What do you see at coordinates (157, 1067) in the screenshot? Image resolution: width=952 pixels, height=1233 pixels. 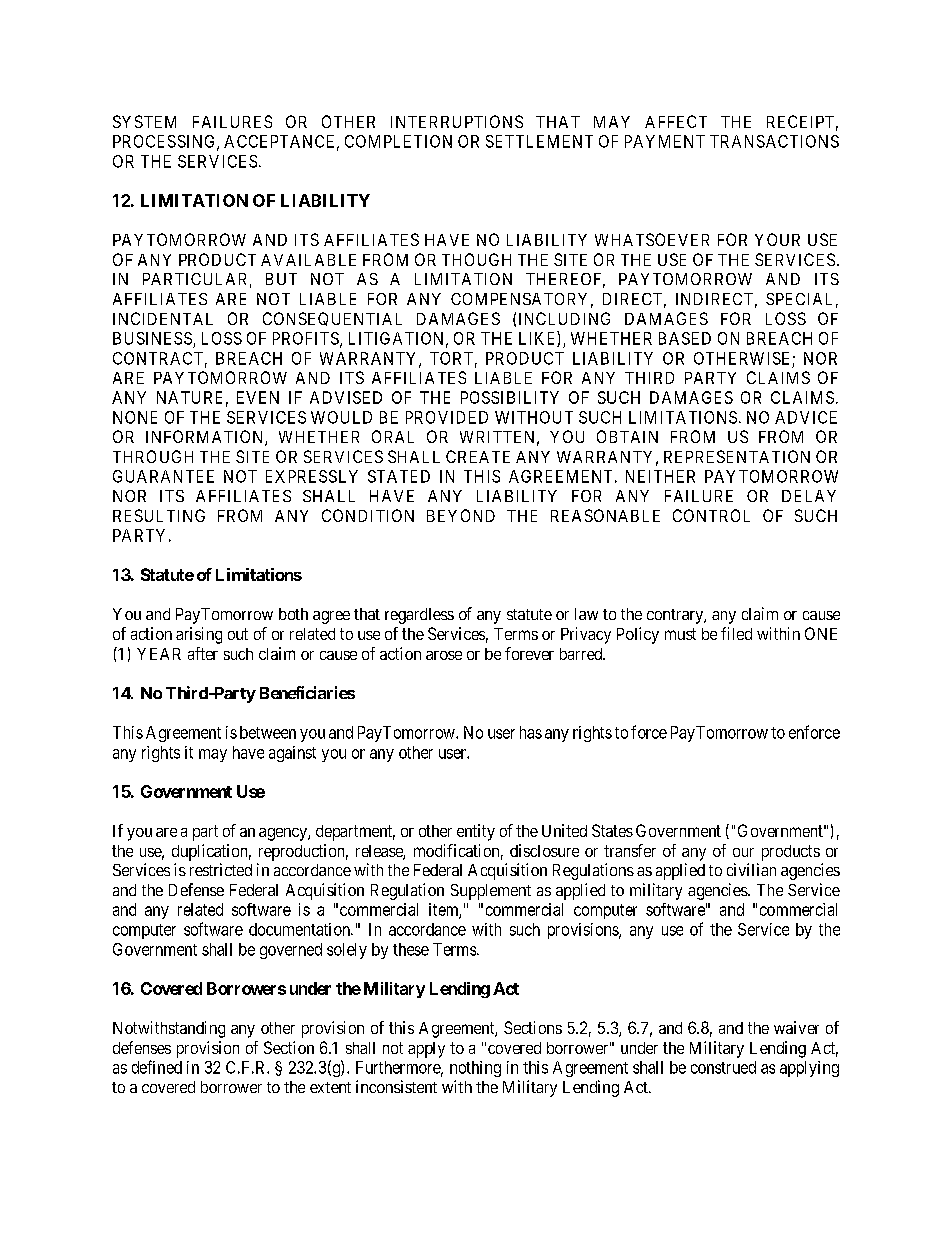 I see `defined` at bounding box center [157, 1067].
